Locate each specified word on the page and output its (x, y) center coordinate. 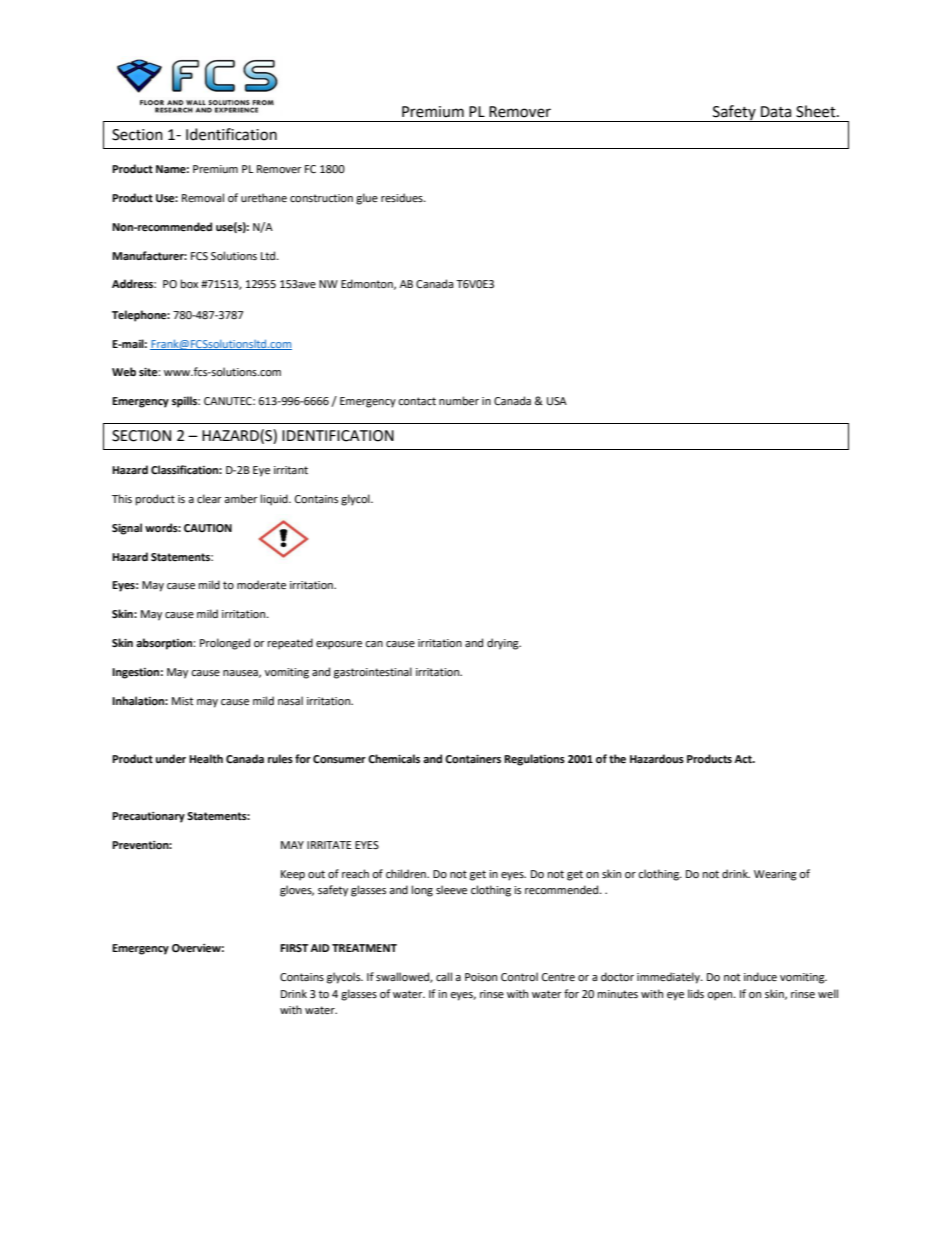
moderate (261, 585)
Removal (203, 198)
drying (504, 644)
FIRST (294, 948)
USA (557, 401)
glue (367, 199)
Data (776, 112)
